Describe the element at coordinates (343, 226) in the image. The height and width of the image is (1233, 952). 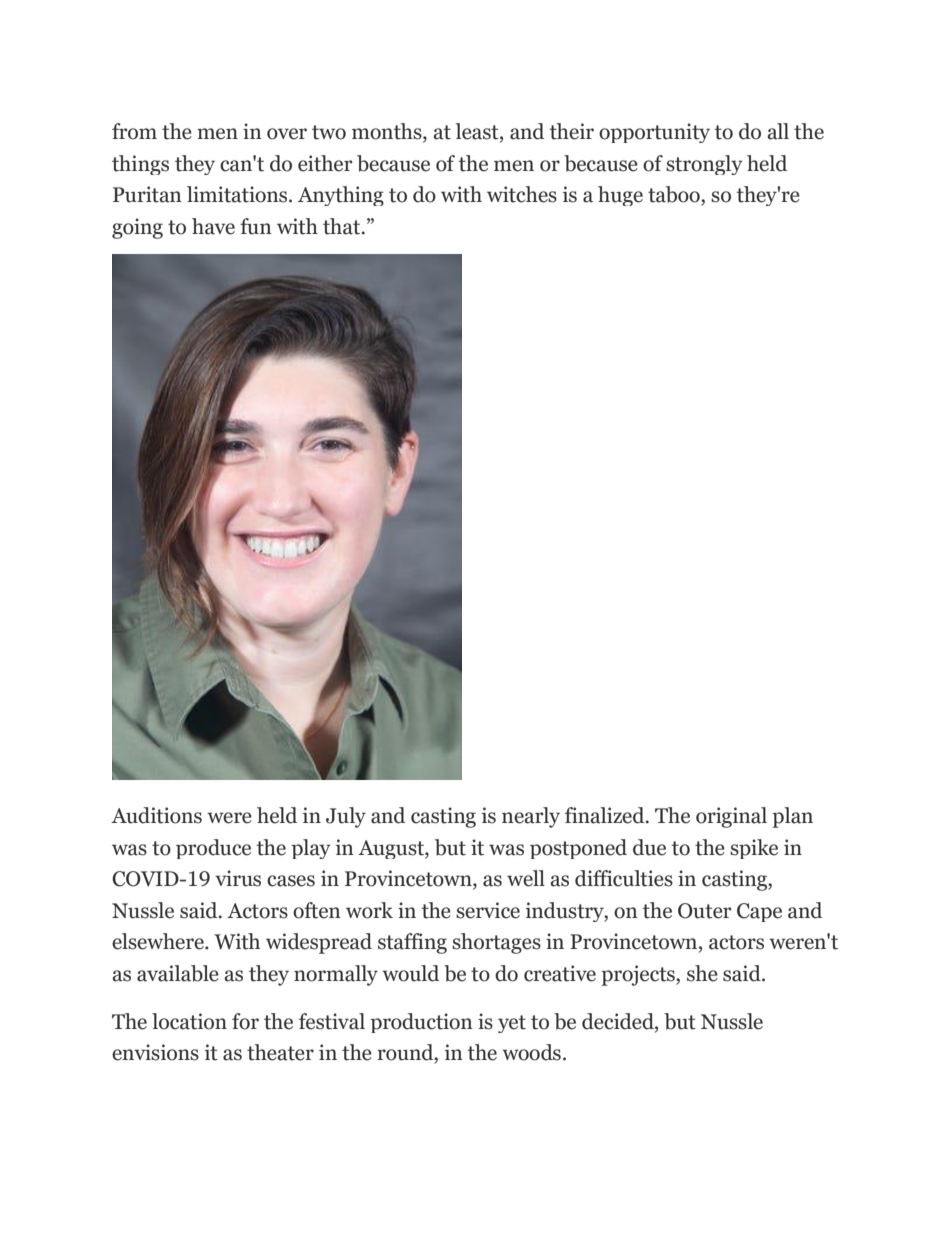
I see `that` at that location.
